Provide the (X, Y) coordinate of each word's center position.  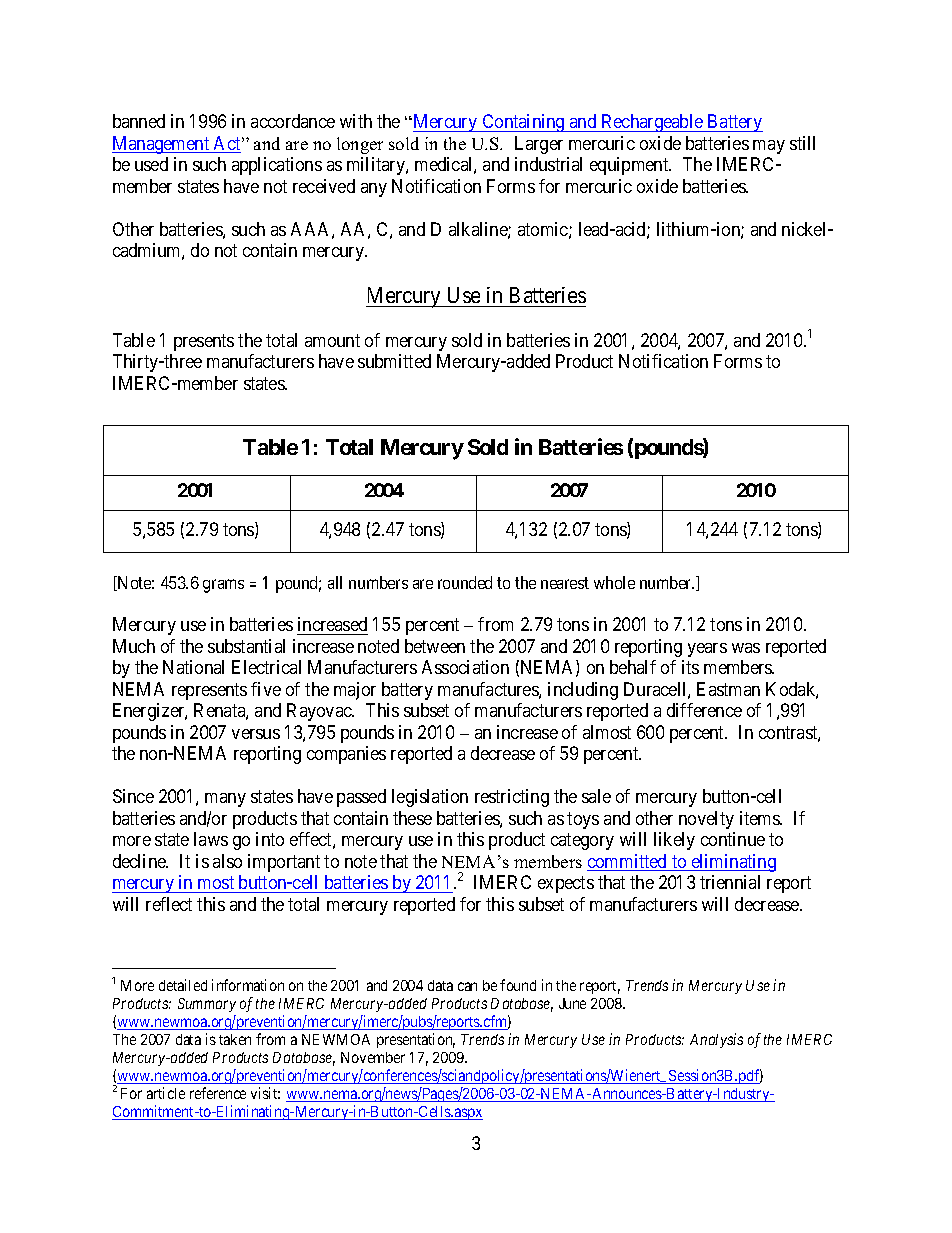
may (769, 147)
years (707, 650)
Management (162, 145)
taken (235, 1039)
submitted (394, 361)
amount (332, 340)
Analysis (716, 1040)
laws (211, 839)
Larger (539, 145)
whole (614, 582)
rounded (465, 582)
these (412, 818)
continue (733, 839)
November (373, 1057)
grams (223, 586)
